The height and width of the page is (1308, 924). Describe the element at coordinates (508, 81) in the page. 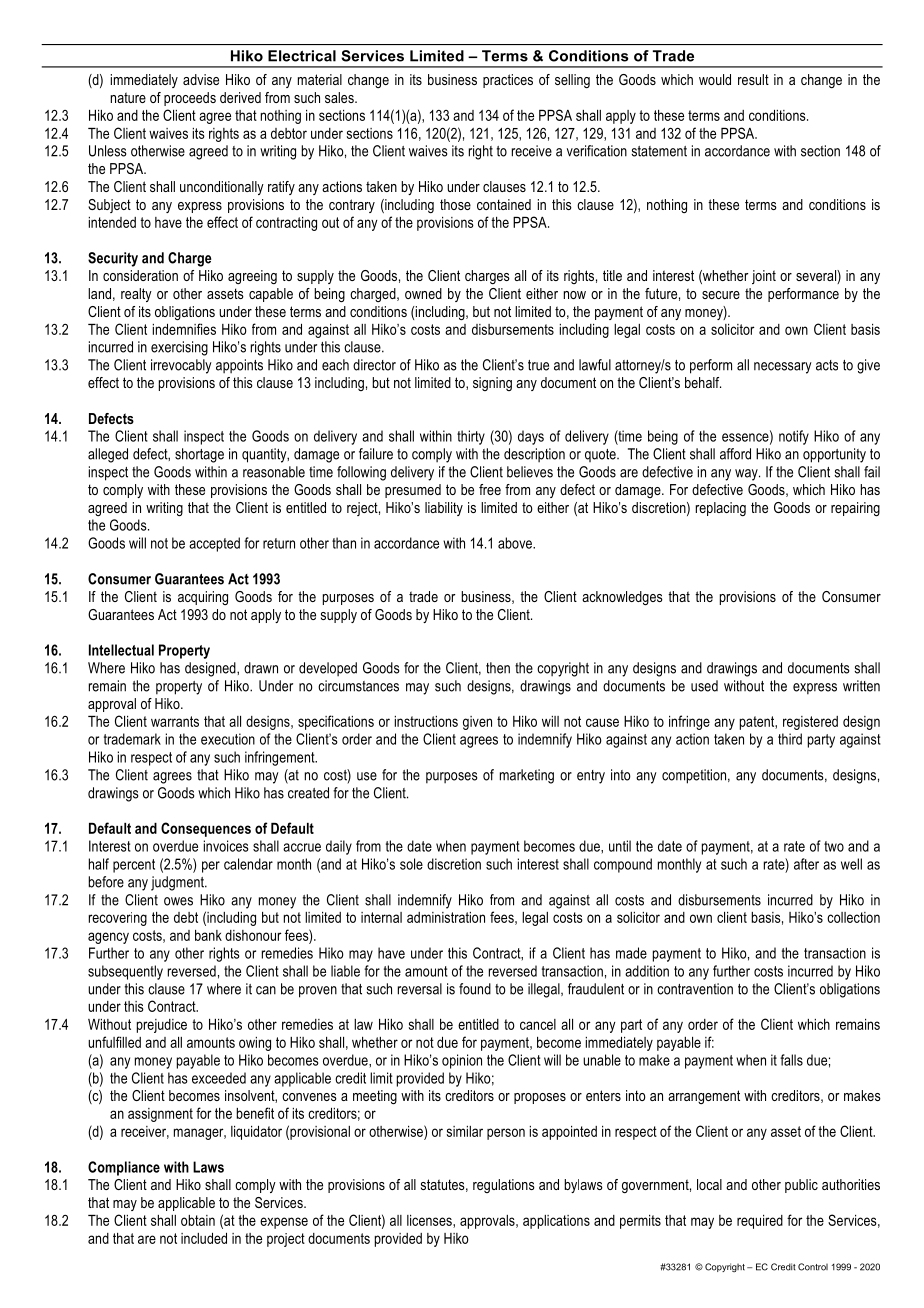

I see `practices` at that location.
